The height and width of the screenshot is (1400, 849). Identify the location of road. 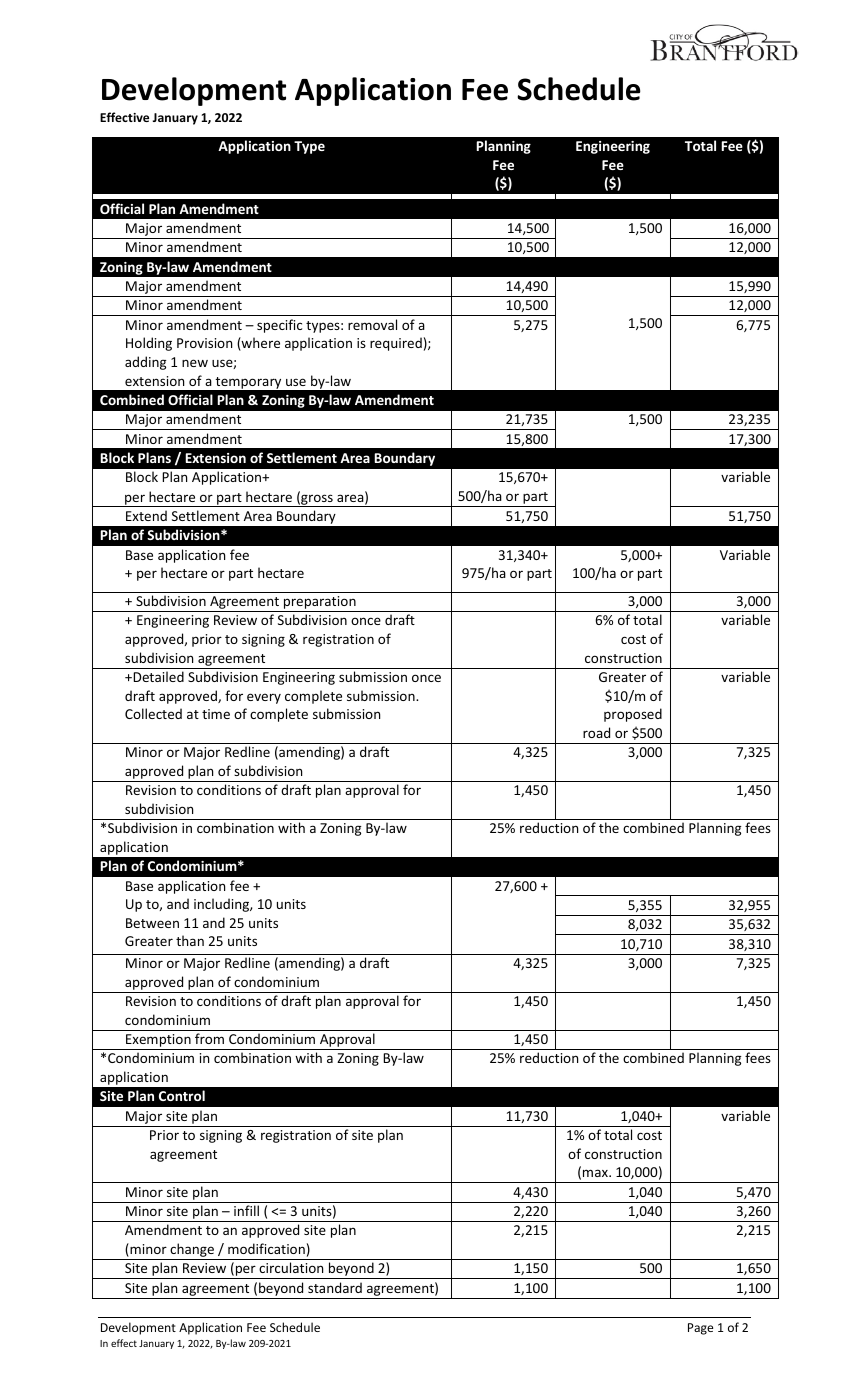
(596, 732).
